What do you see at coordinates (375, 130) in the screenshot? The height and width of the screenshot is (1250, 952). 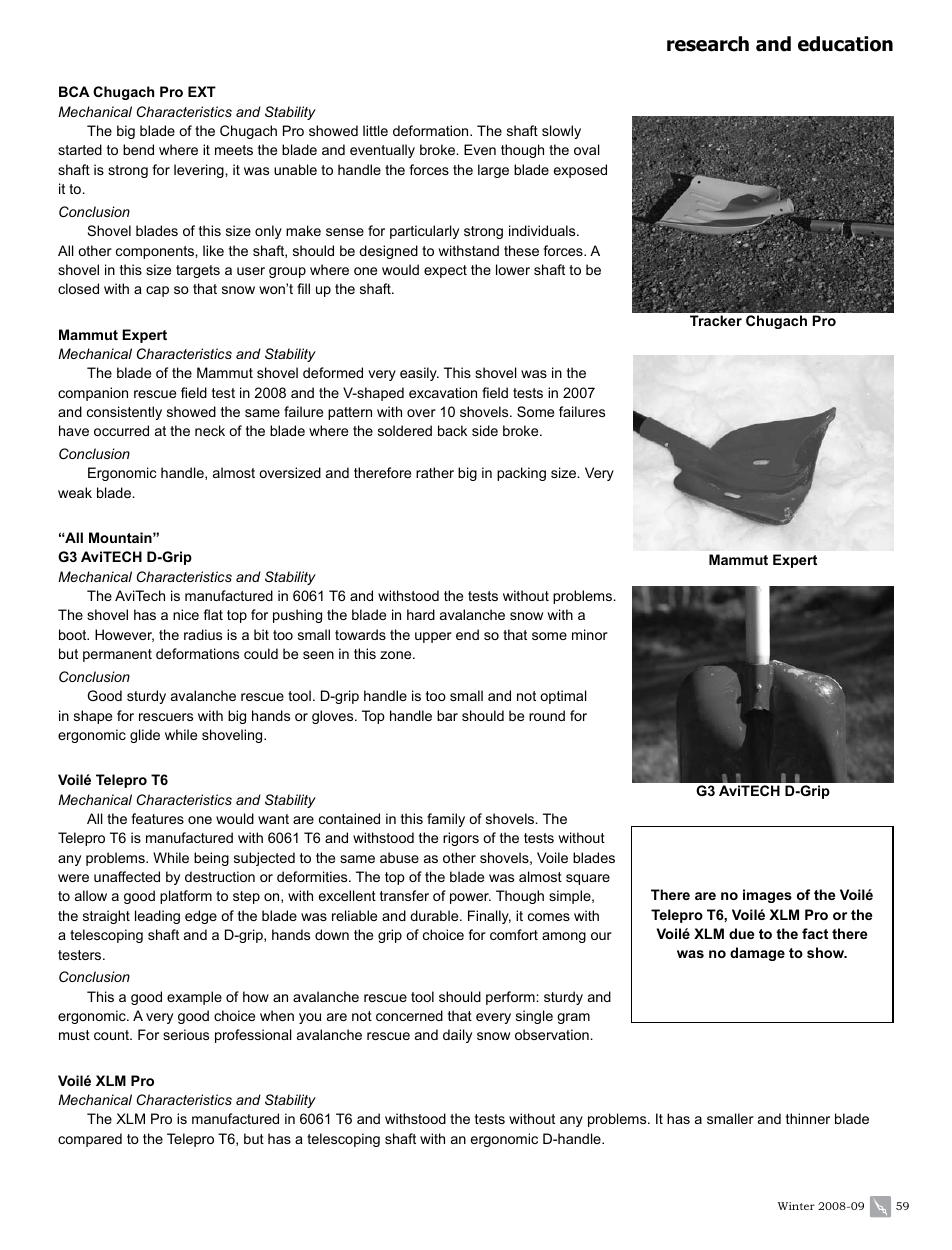 I see `little` at bounding box center [375, 130].
